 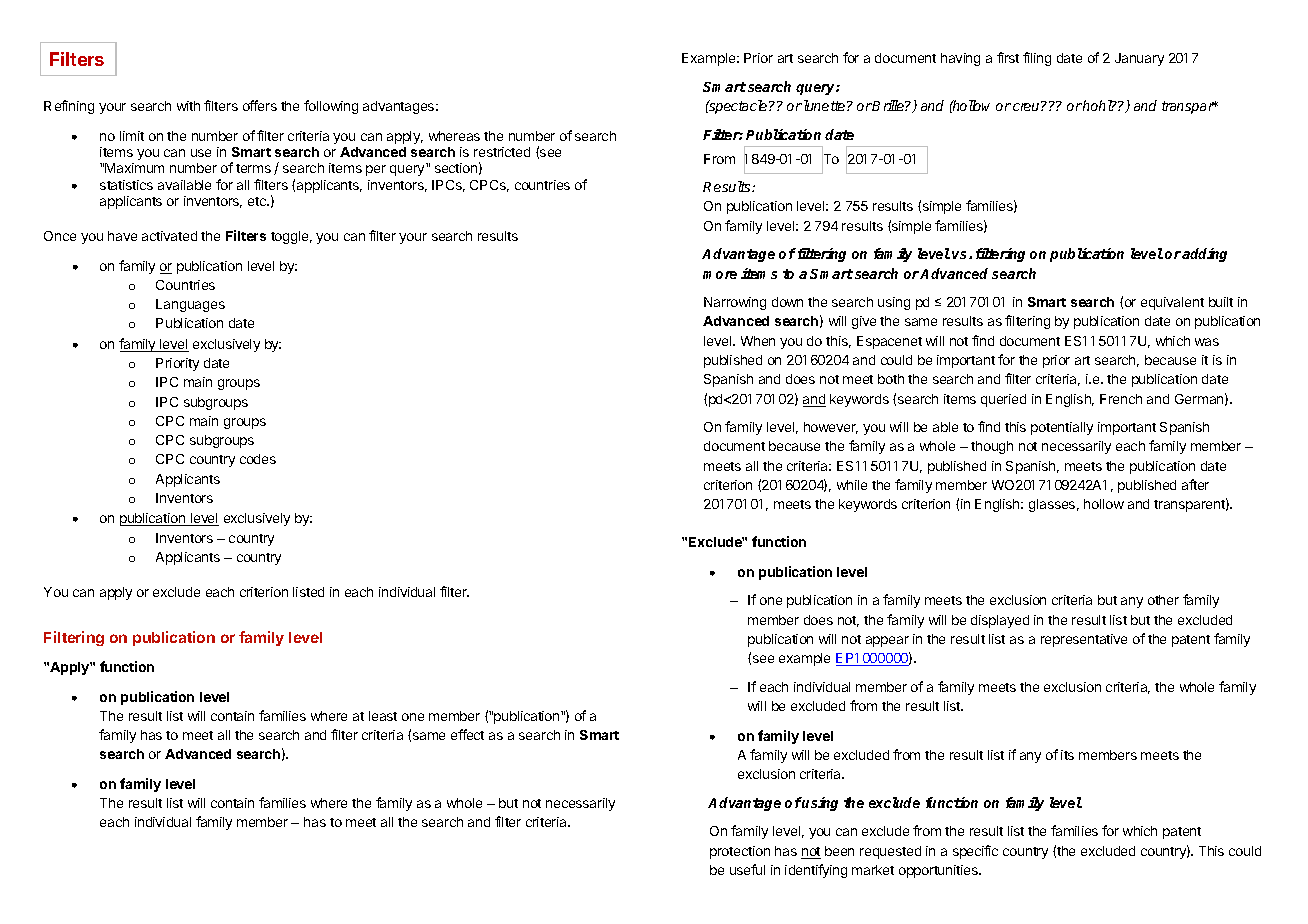 I want to click on adding, so click(x=1204, y=255).
